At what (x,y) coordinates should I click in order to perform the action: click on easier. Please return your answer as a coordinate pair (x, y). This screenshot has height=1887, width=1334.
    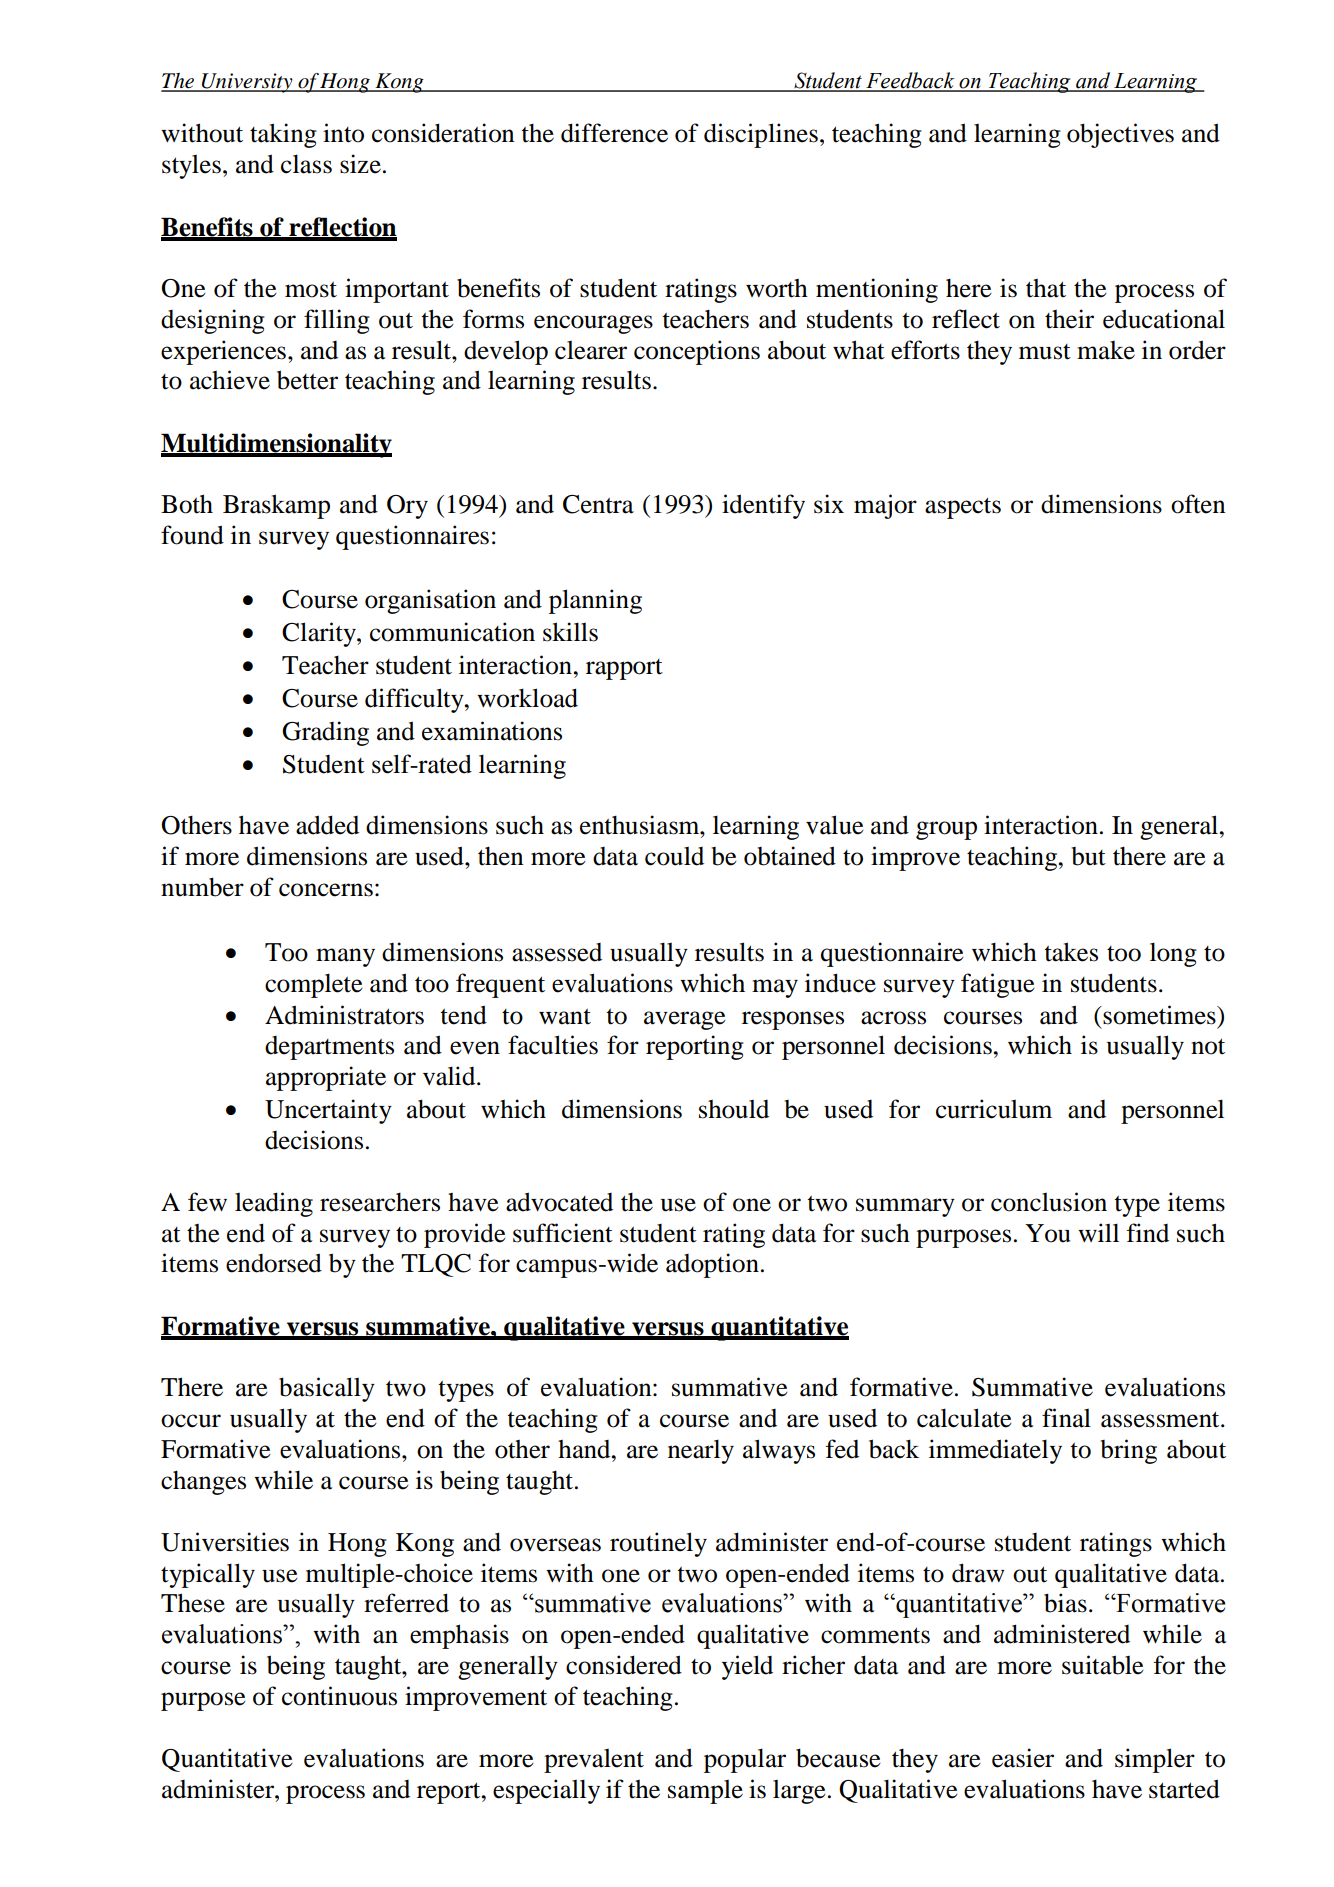
    Looking at the image, I should click on (1023, 1758).
